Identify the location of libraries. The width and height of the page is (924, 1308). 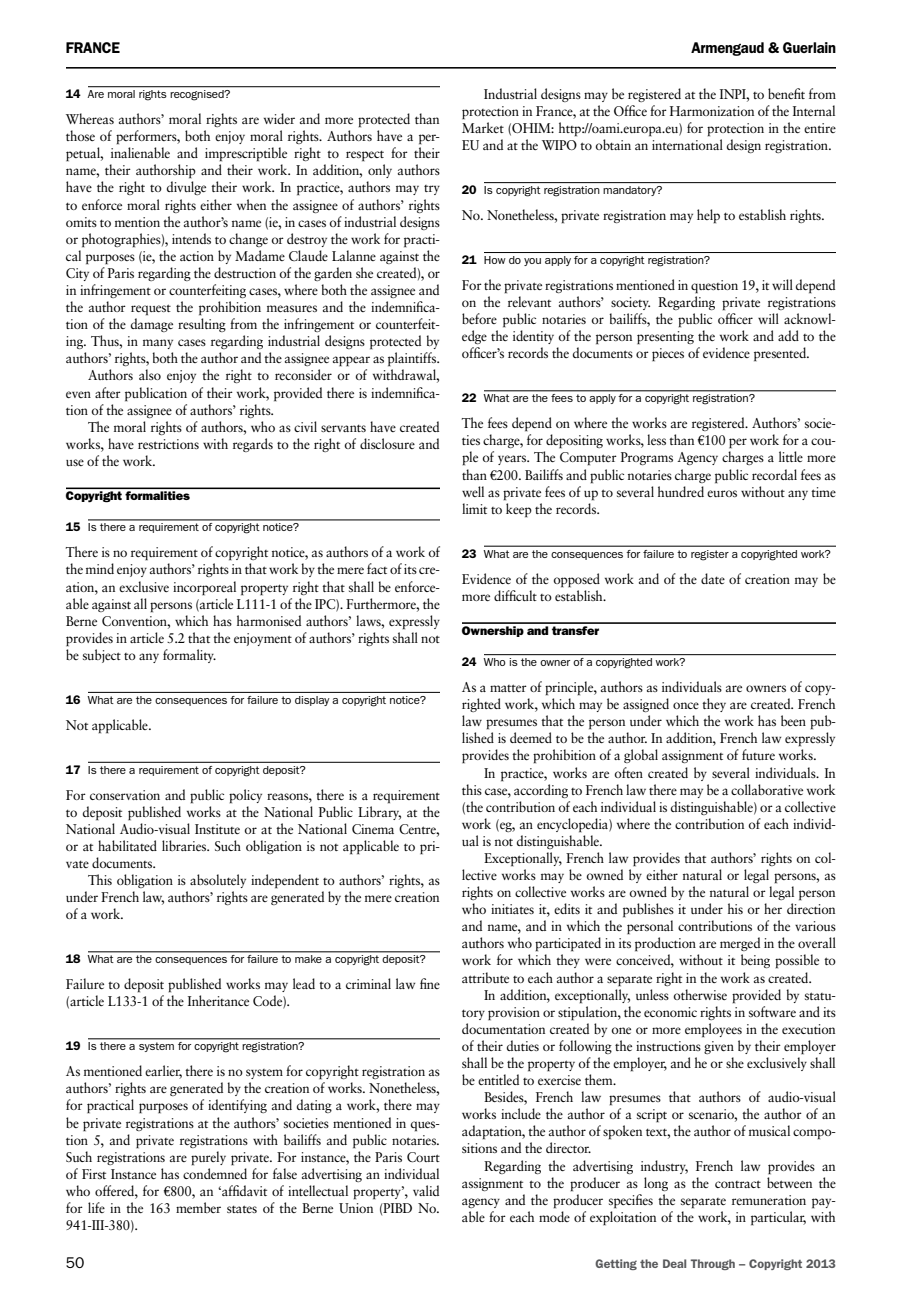
(185, 845).
